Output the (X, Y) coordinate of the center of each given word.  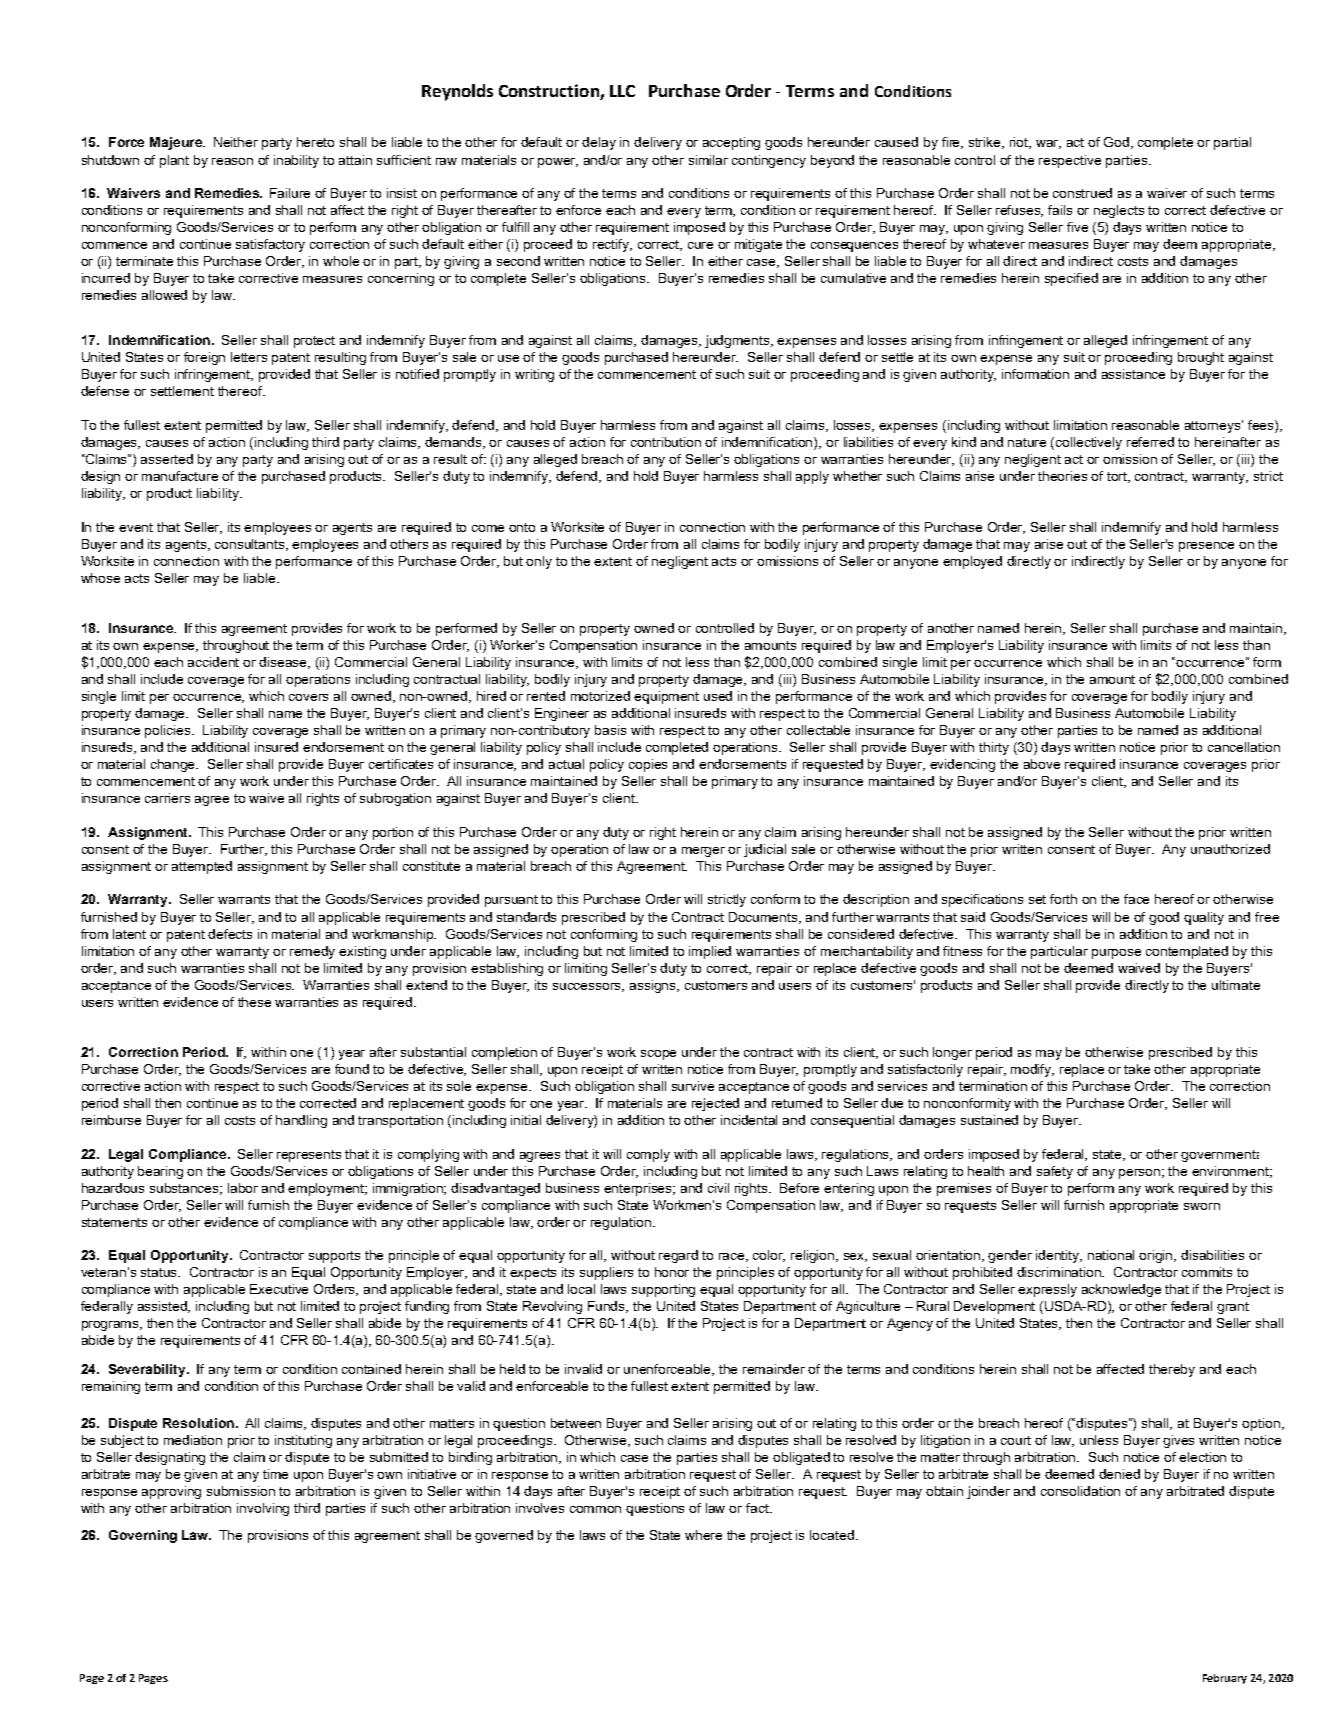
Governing (143, 1536)
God (1118, 143)
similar (708, 160)
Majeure (177, 143)
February (1225, 1679)
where (703, 1535)
